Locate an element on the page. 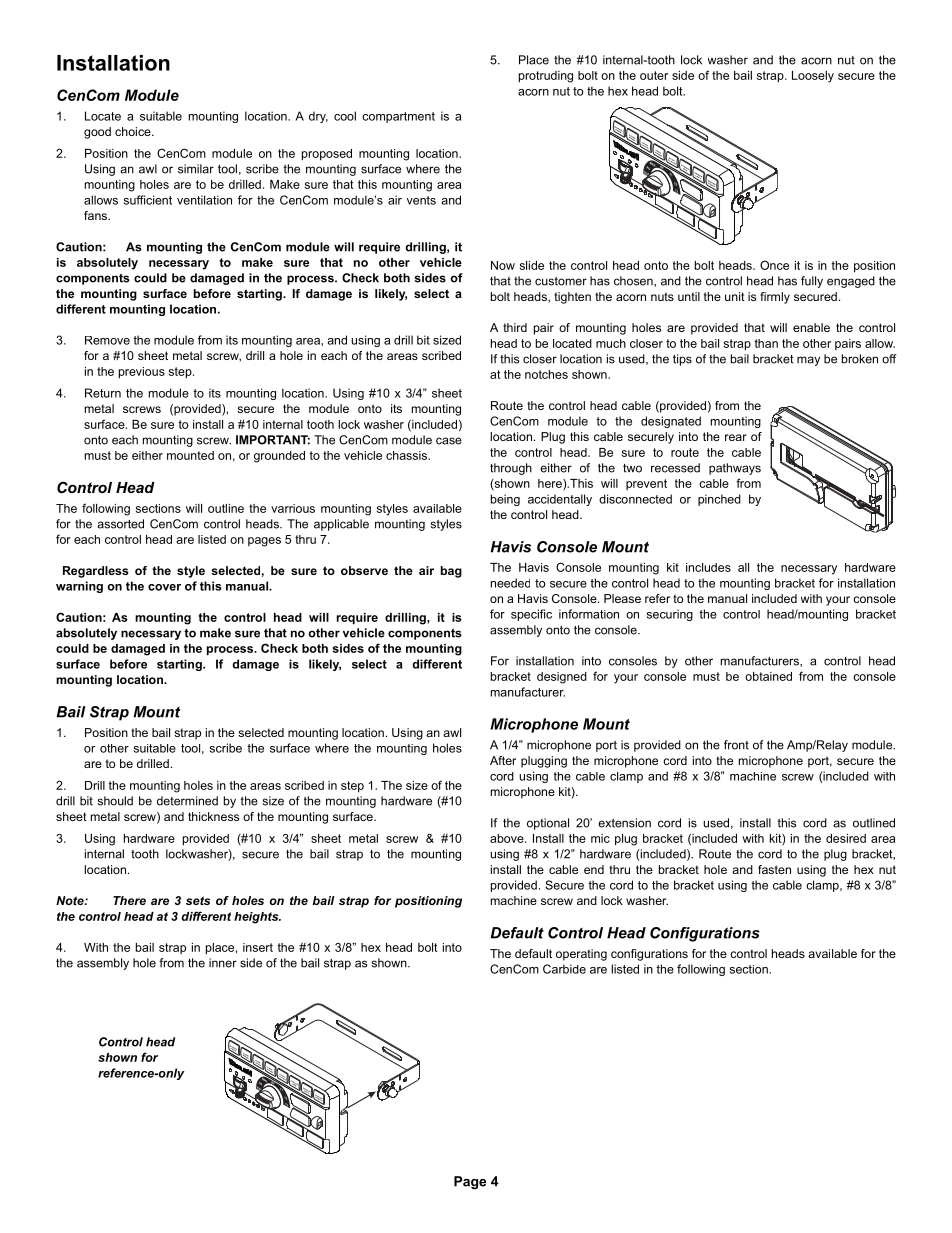 The image size is (952, 1233). Carbide is located at coordinates (564, 969).
